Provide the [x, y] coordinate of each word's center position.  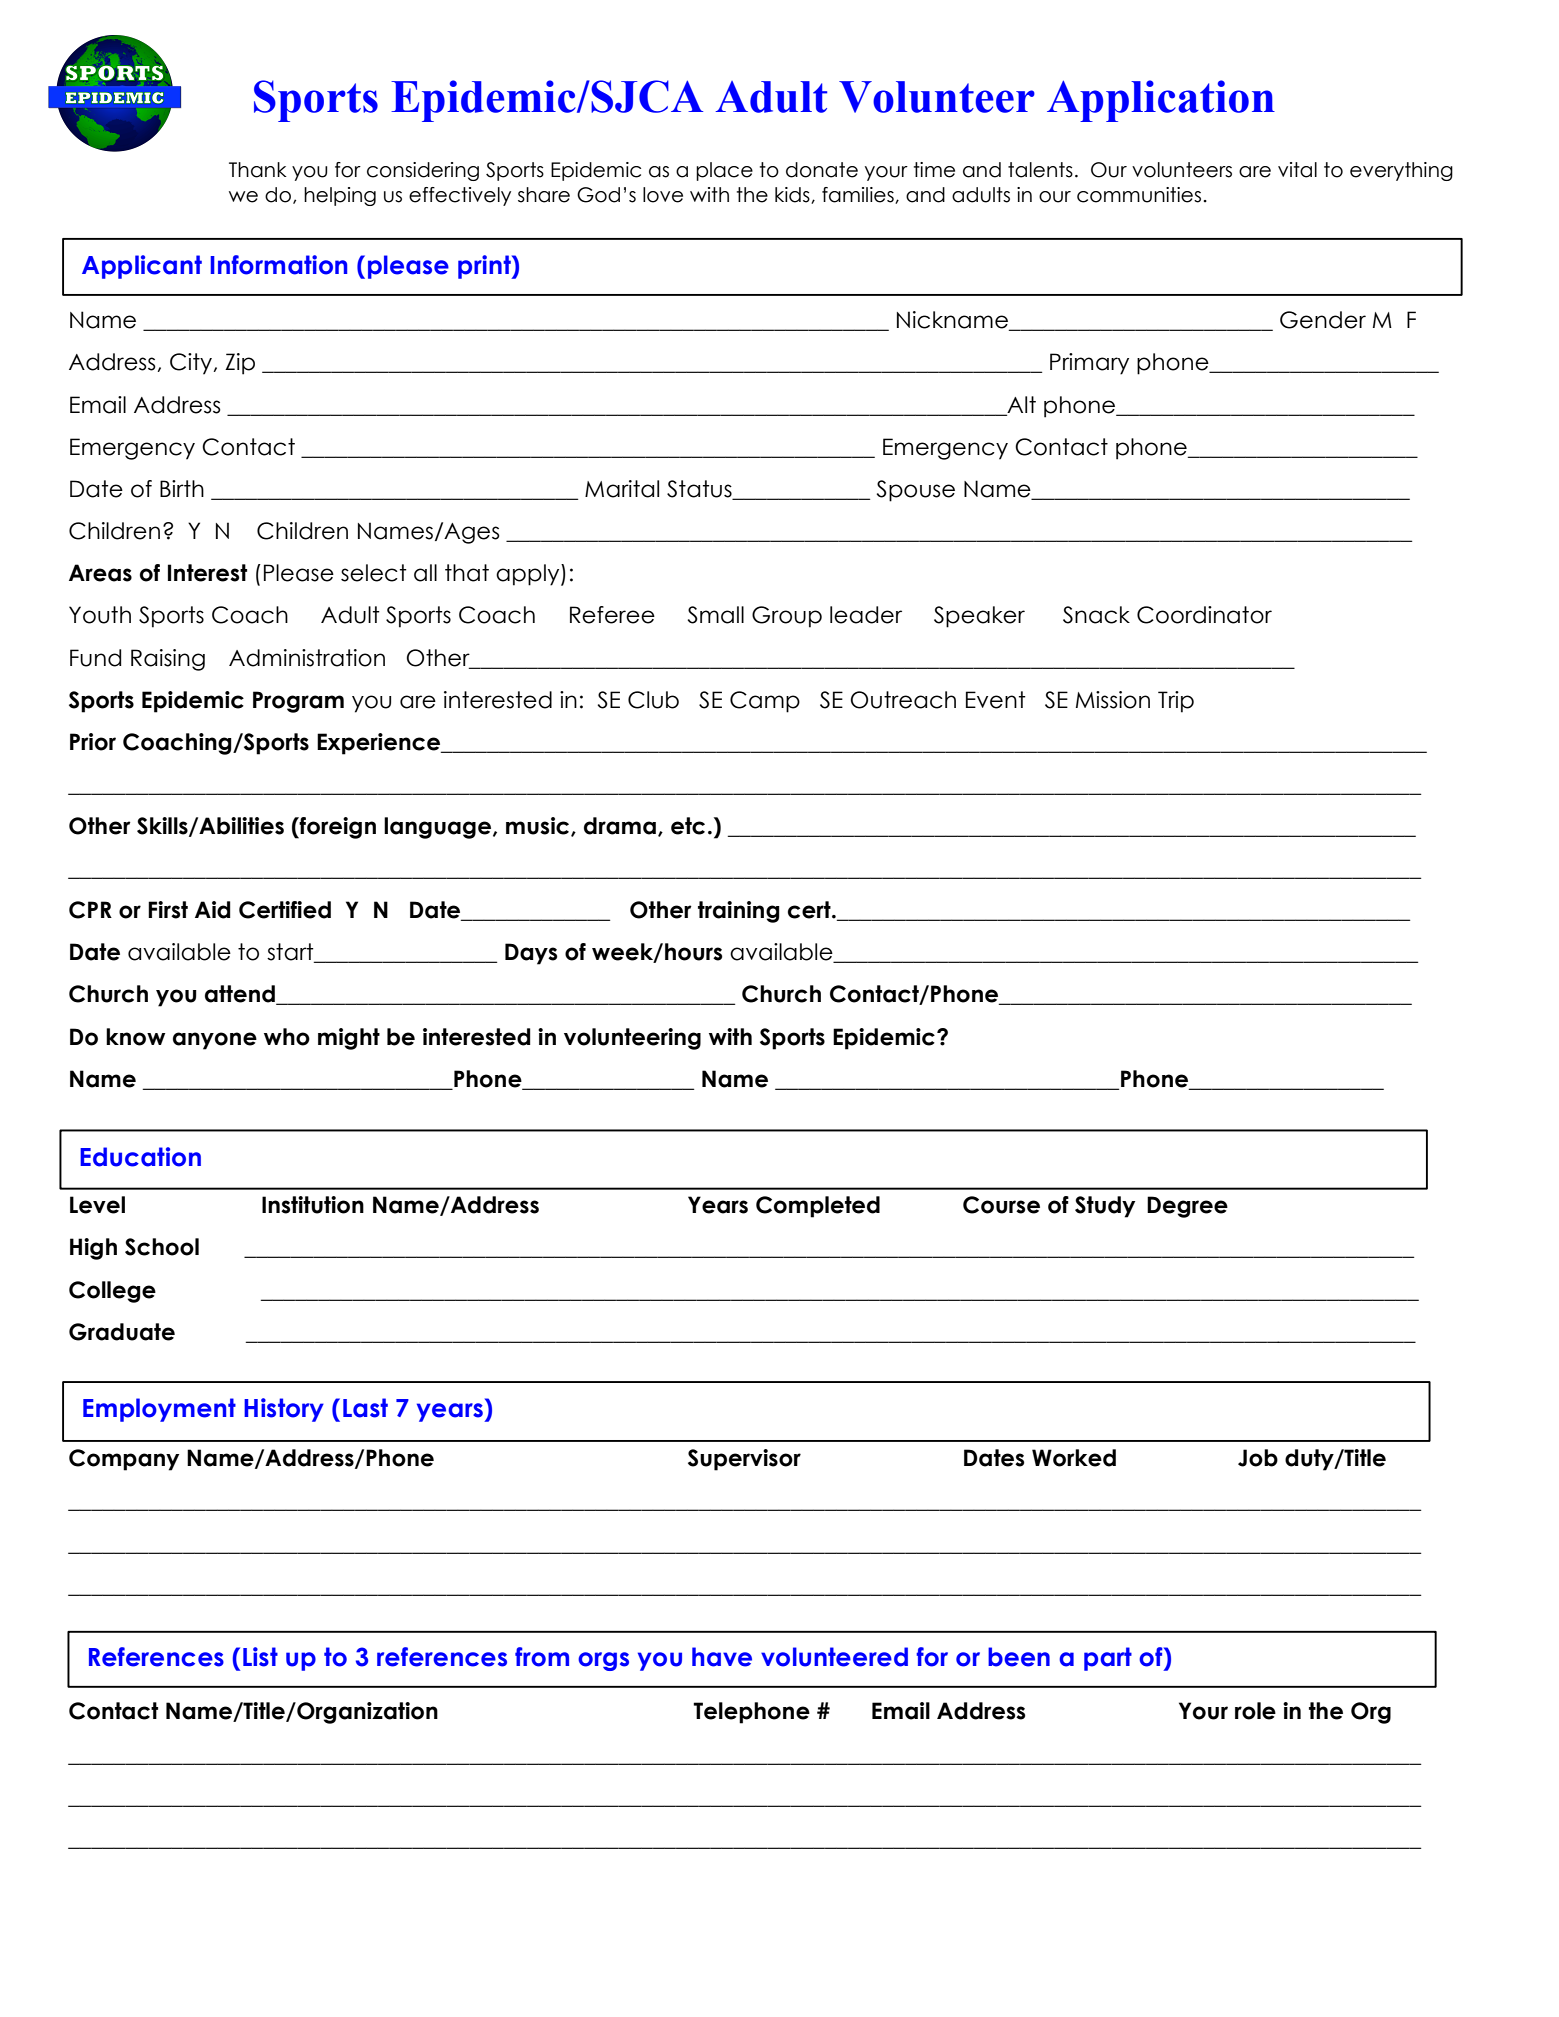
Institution [313, 1205]
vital [1297, 170]
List [260, 1657]
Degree [1187, 1207]
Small [716, 615]
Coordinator [1204, 615]
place [724, 171]
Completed [818, 1207]
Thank [258, 170]
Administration [307, 658]
